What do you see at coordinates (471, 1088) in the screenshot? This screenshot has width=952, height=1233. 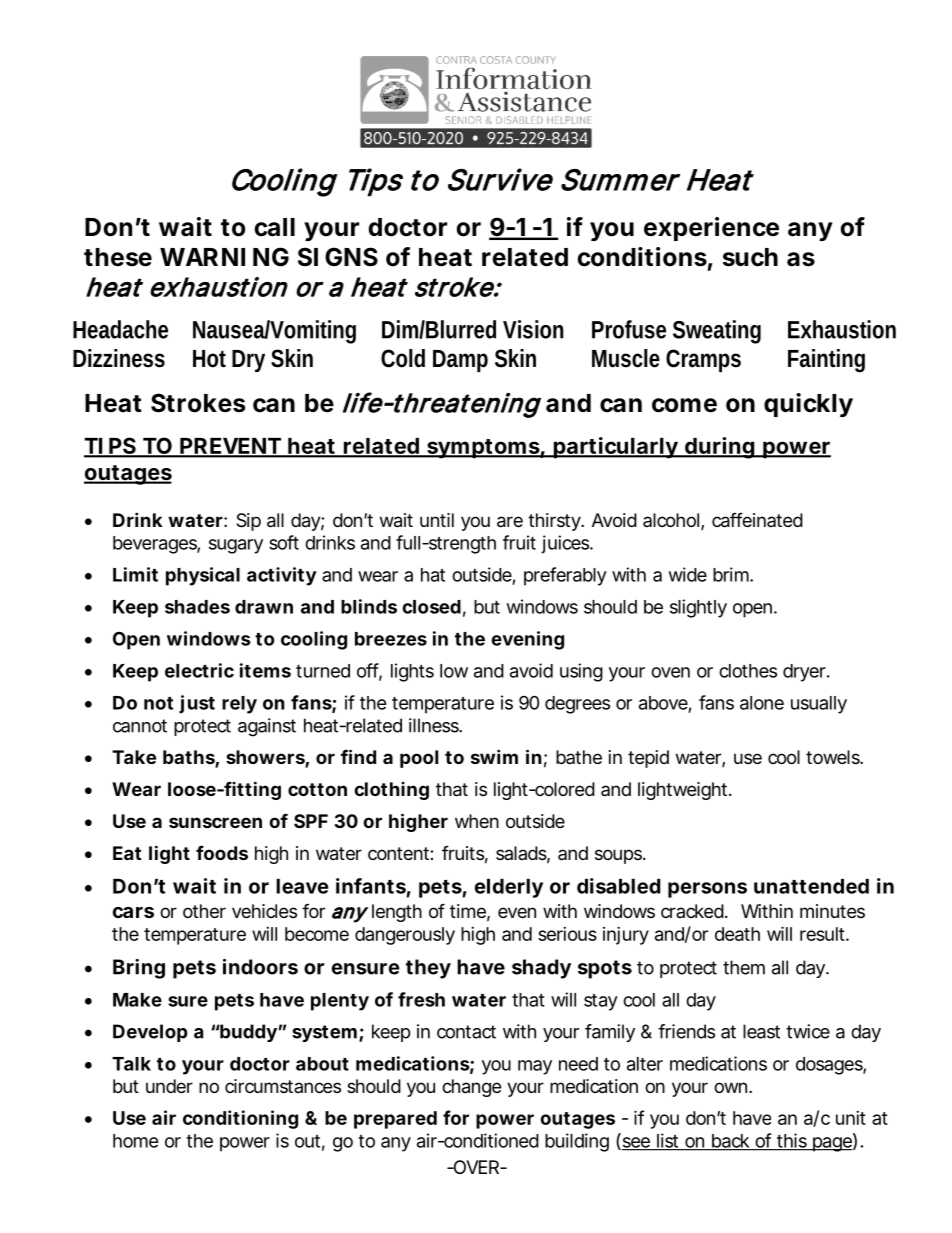 I see `change` at bounding box center [471, 1088].
